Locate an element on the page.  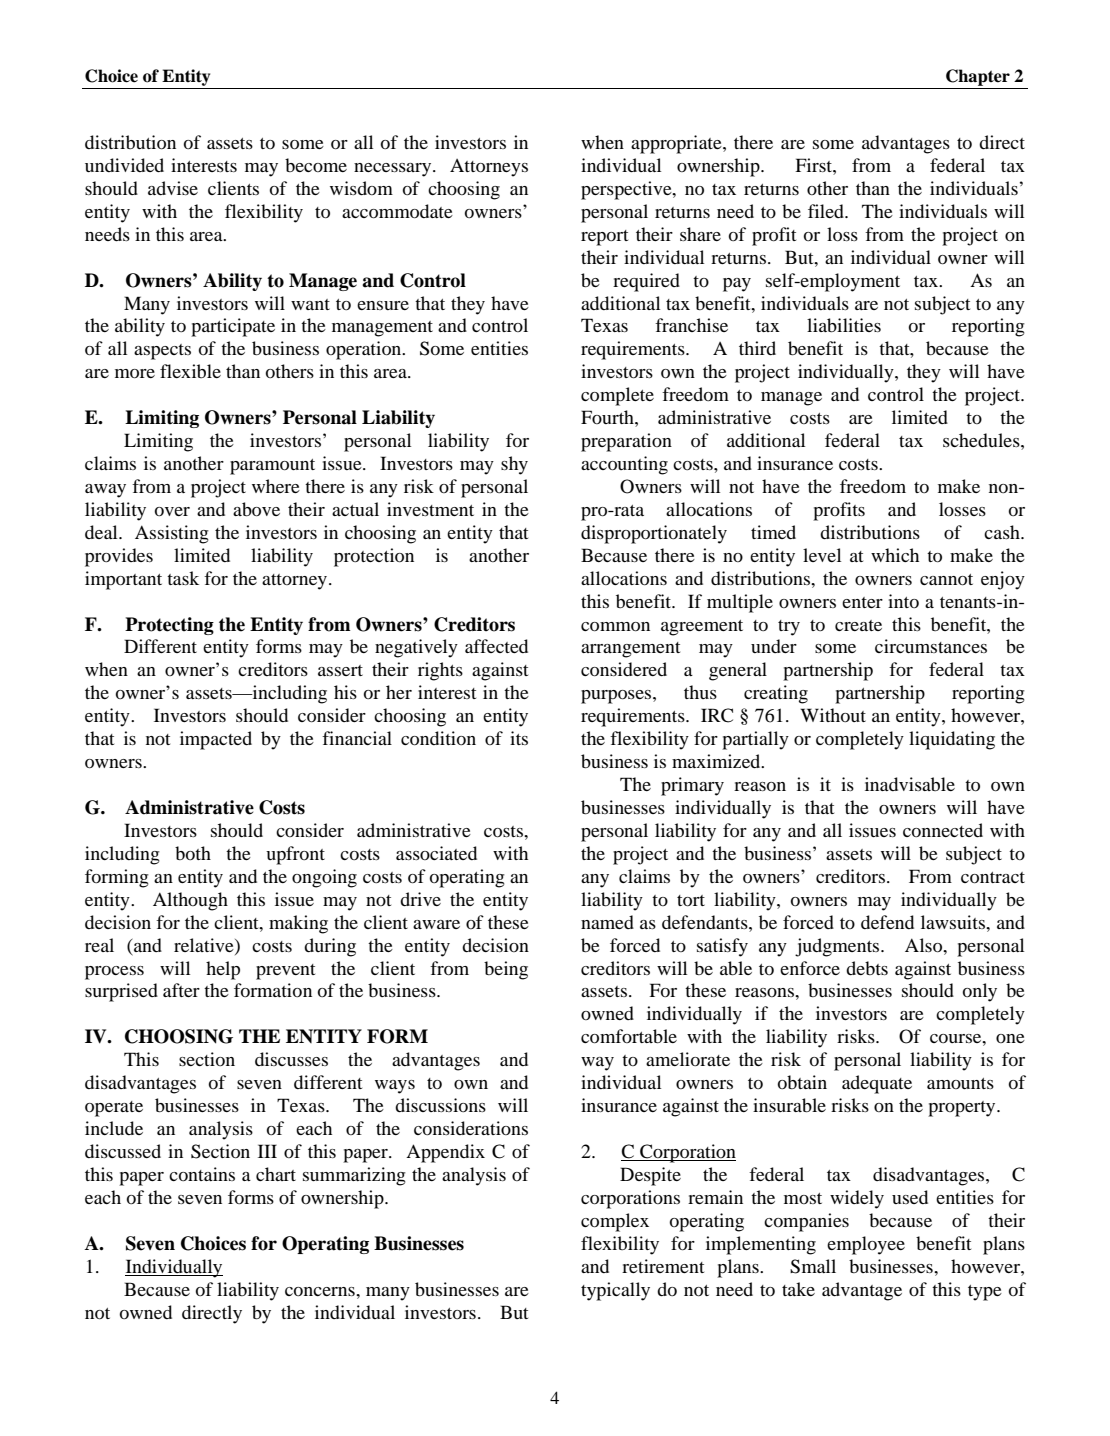
Chapter is located at coordinates (978, 77).
